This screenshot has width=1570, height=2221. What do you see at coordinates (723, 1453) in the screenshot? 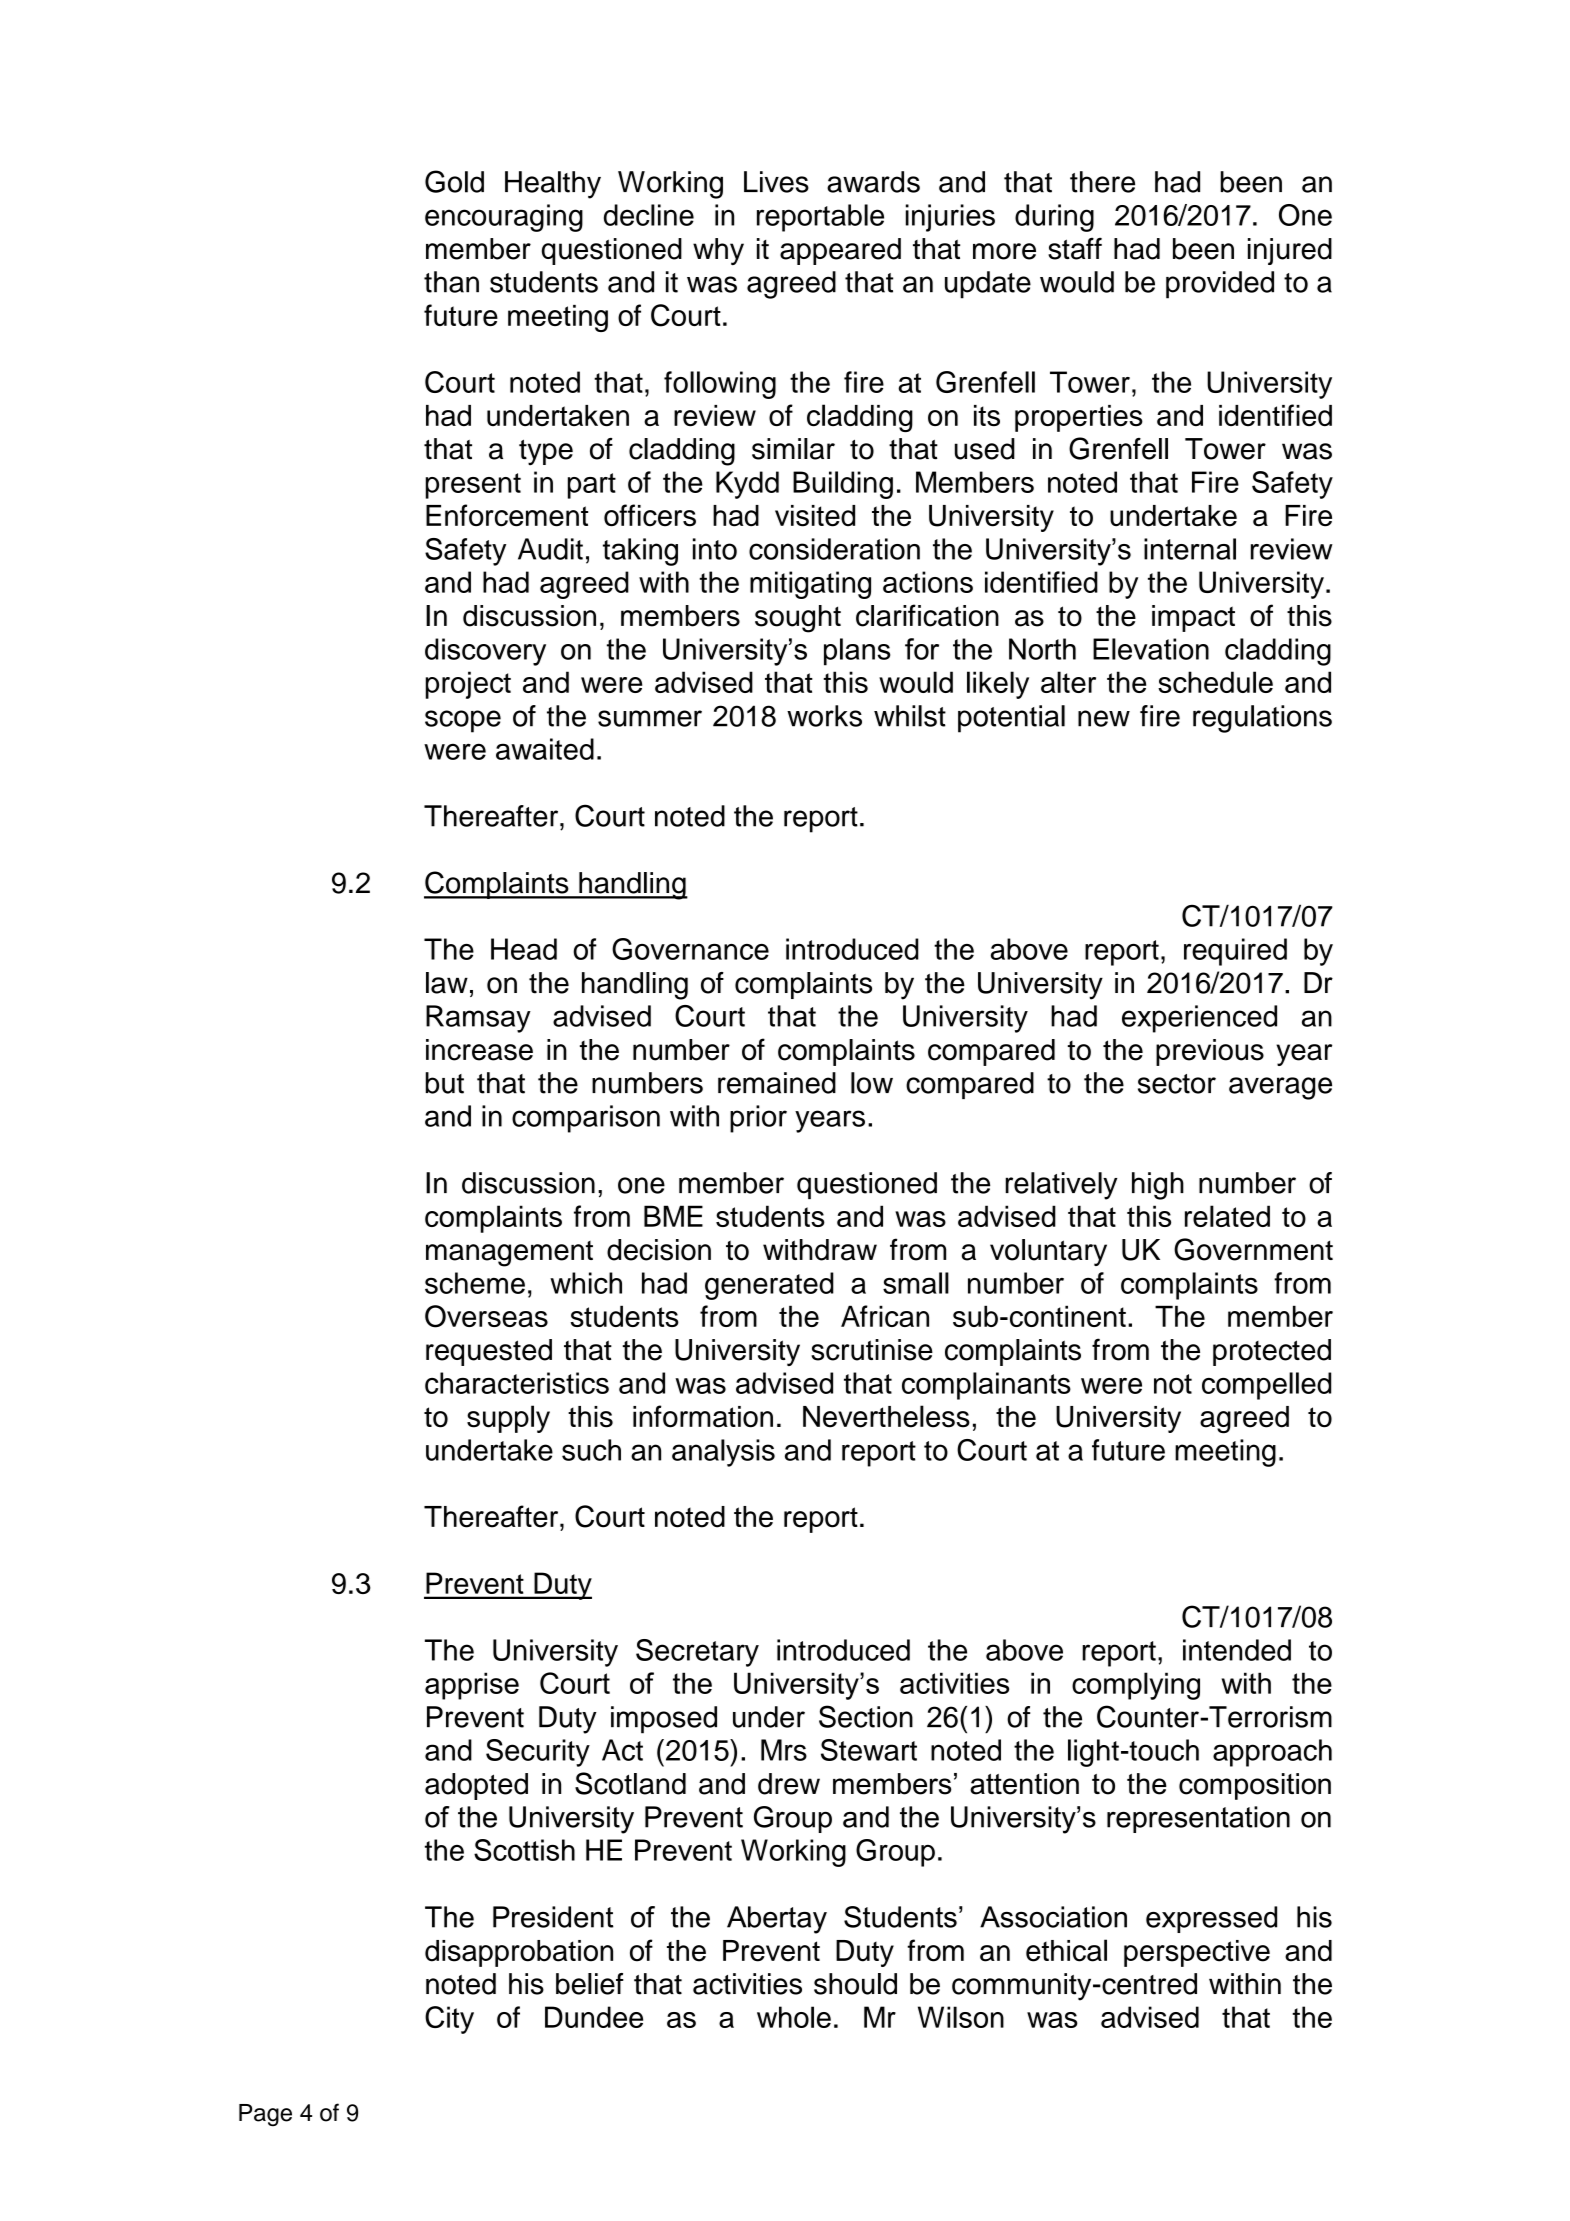
I see `analysis` at bounding box center [723, 1453].
